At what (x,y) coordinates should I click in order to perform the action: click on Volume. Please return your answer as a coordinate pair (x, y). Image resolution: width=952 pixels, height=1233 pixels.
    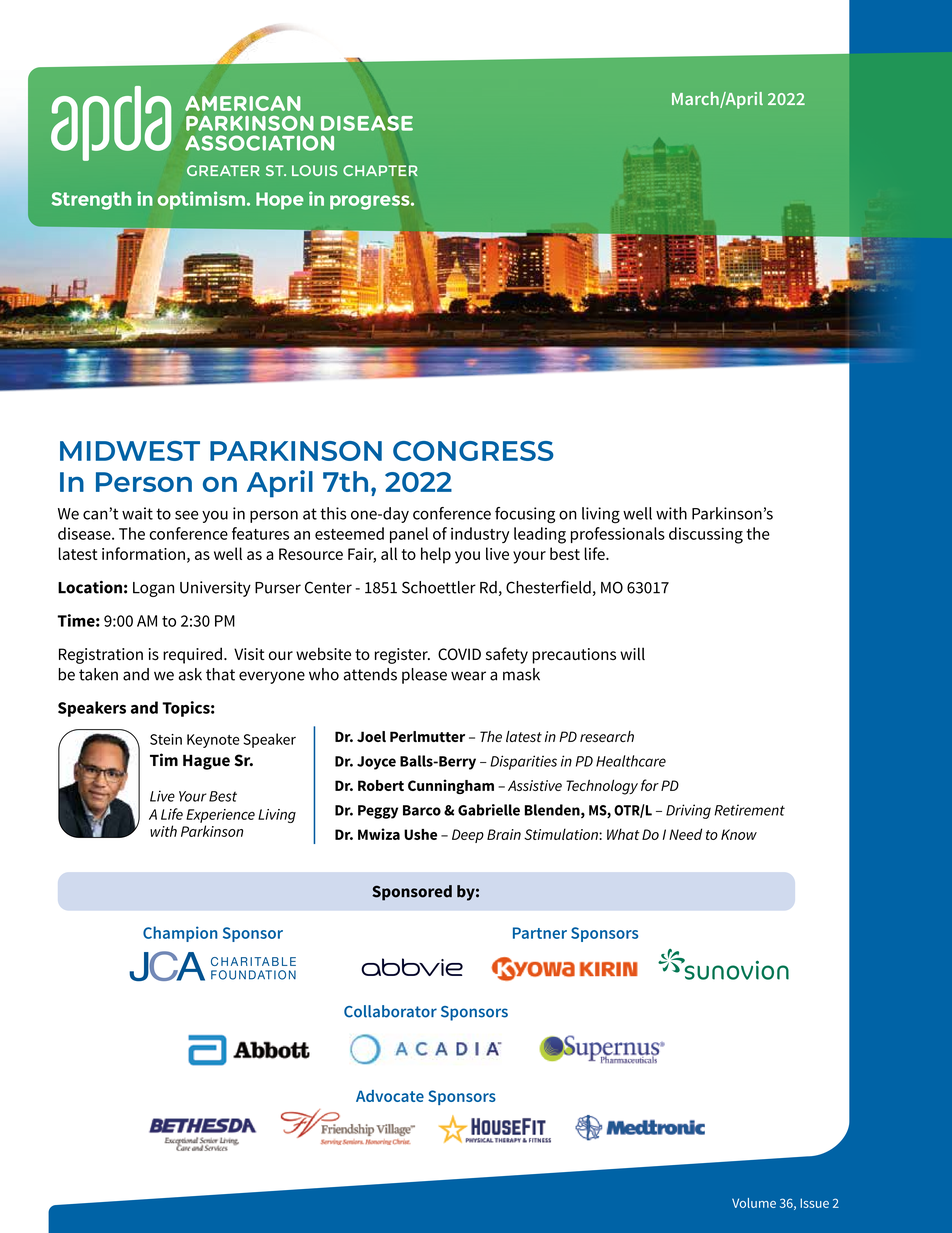
    Looking at the image, I should click on (754, 1203).
